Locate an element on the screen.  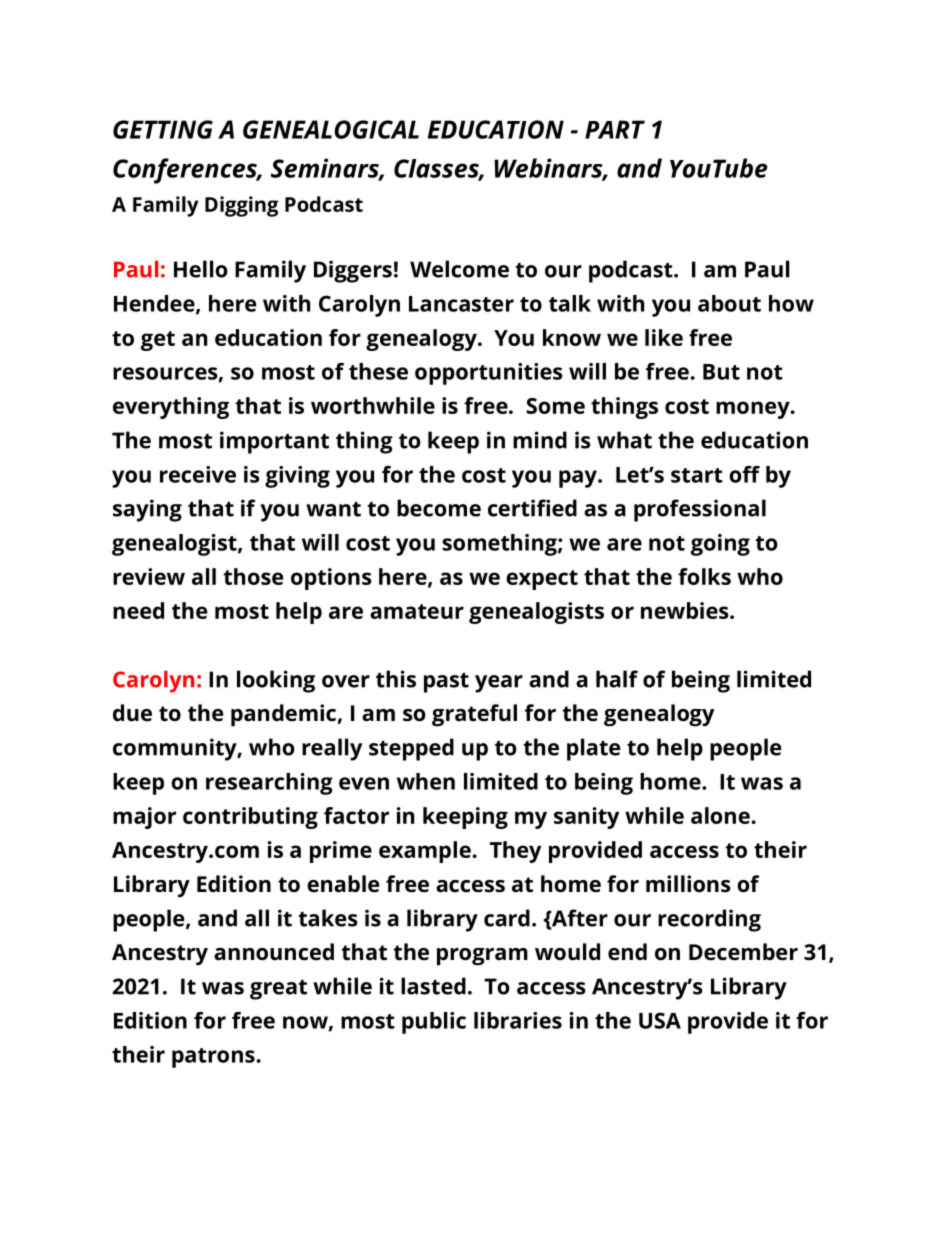
public is located at coordinates (434, 1023).
